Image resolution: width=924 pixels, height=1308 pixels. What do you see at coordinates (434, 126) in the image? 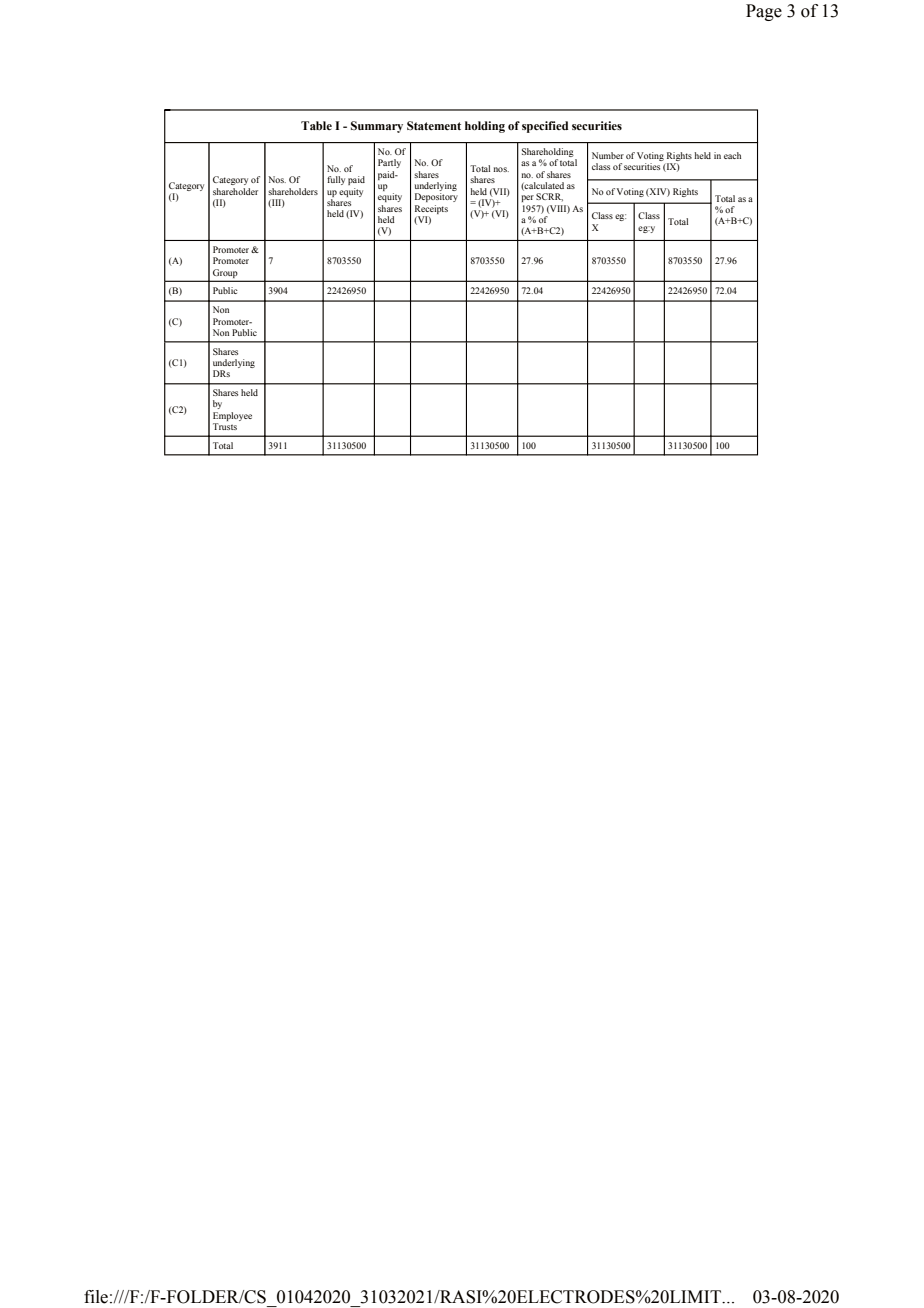
I see `Statement` at bounding box center [434, 126].
